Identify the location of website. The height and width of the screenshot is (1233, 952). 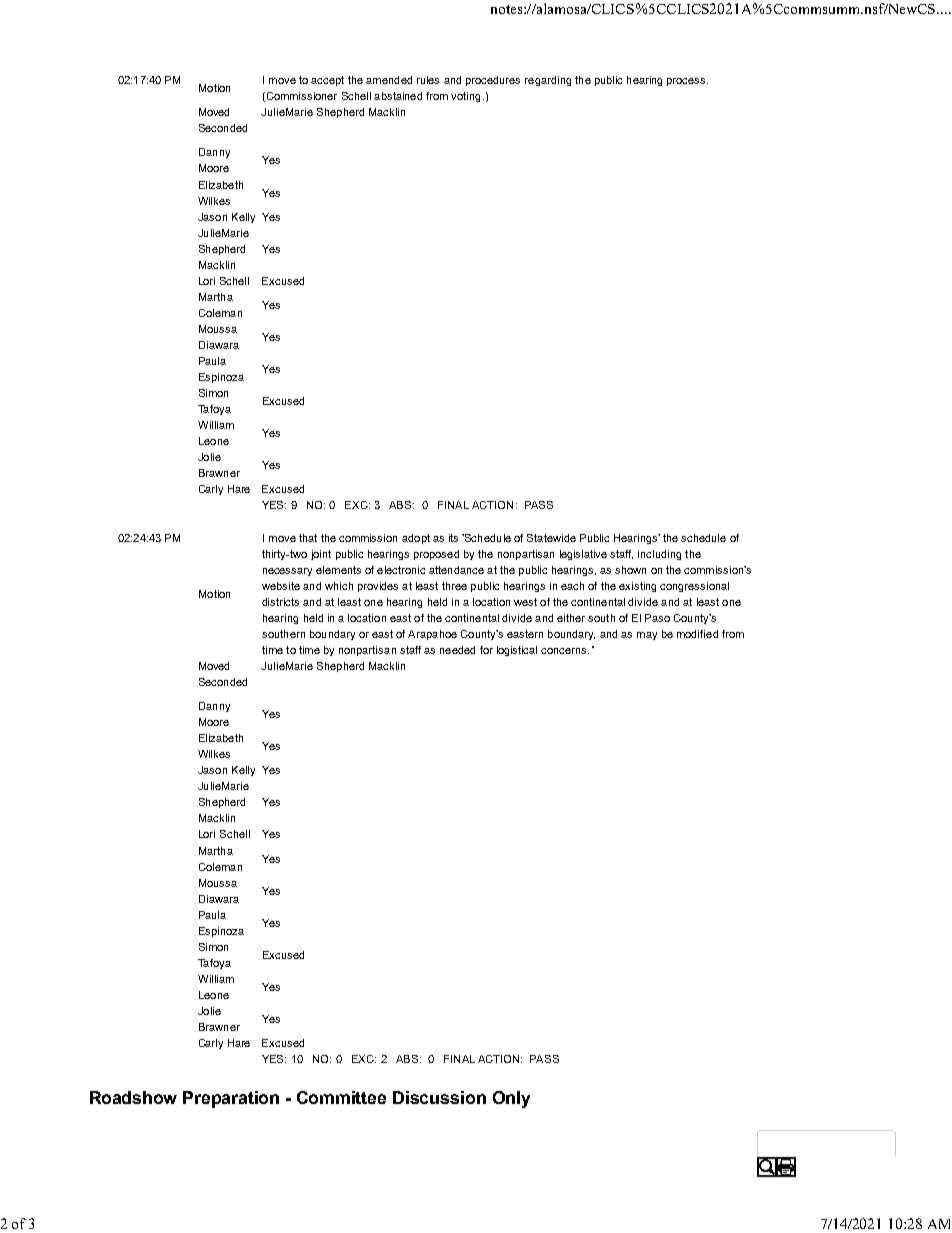
(281, 586).
